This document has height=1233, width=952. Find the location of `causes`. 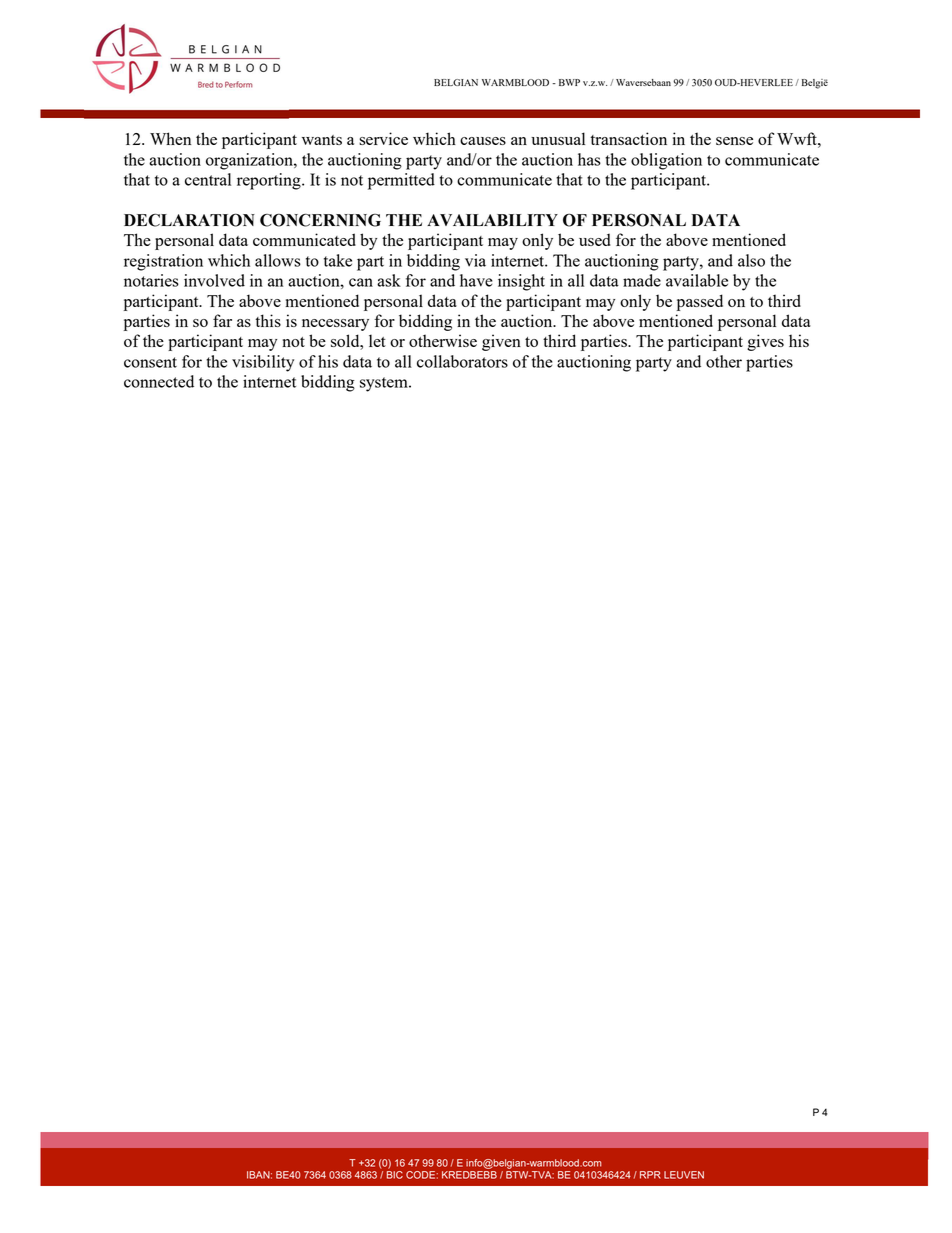

causes is located at coordinates (483, 141).
